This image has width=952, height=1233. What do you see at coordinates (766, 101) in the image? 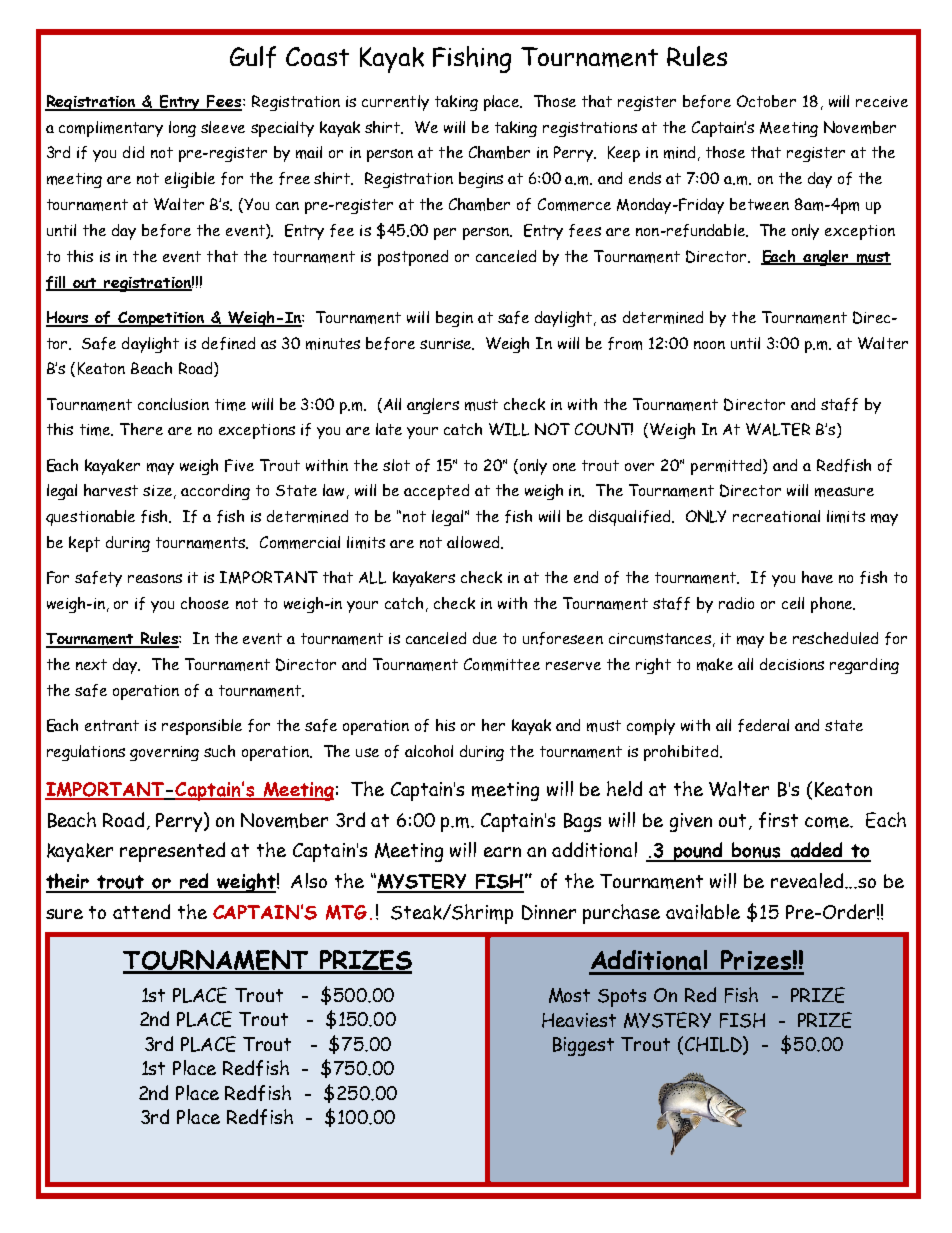
I see `October` at bounding box center [766, 101].
